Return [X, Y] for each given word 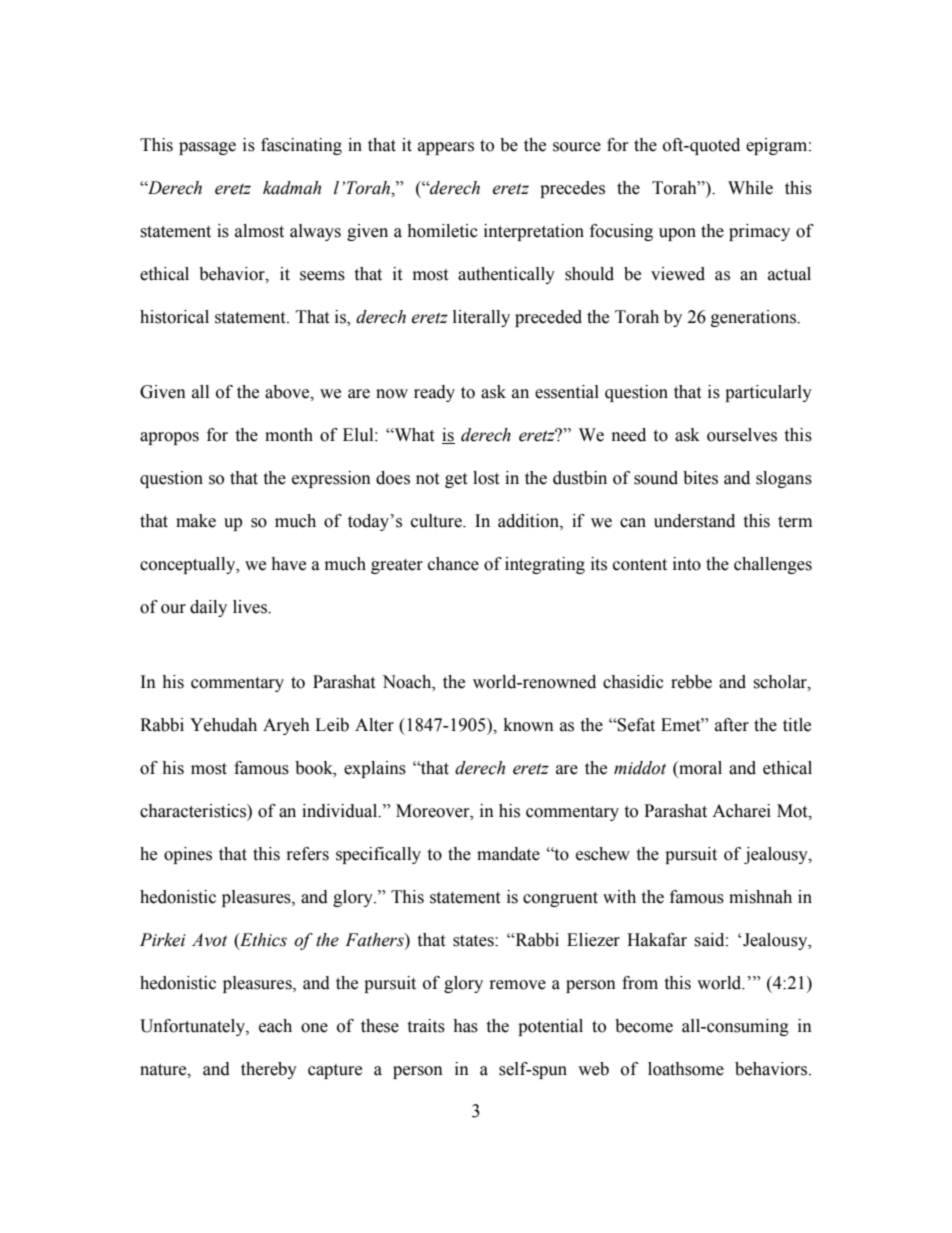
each [275, 1026]
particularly [768, 393]
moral [699, 769]
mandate [508, 854]
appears [446, 148]
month [289, 435]
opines [188, 855]
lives [251, 607]
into [687, 564]
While [750, 188]
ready [434, 393]
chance [453, 564]
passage [207, 148]
